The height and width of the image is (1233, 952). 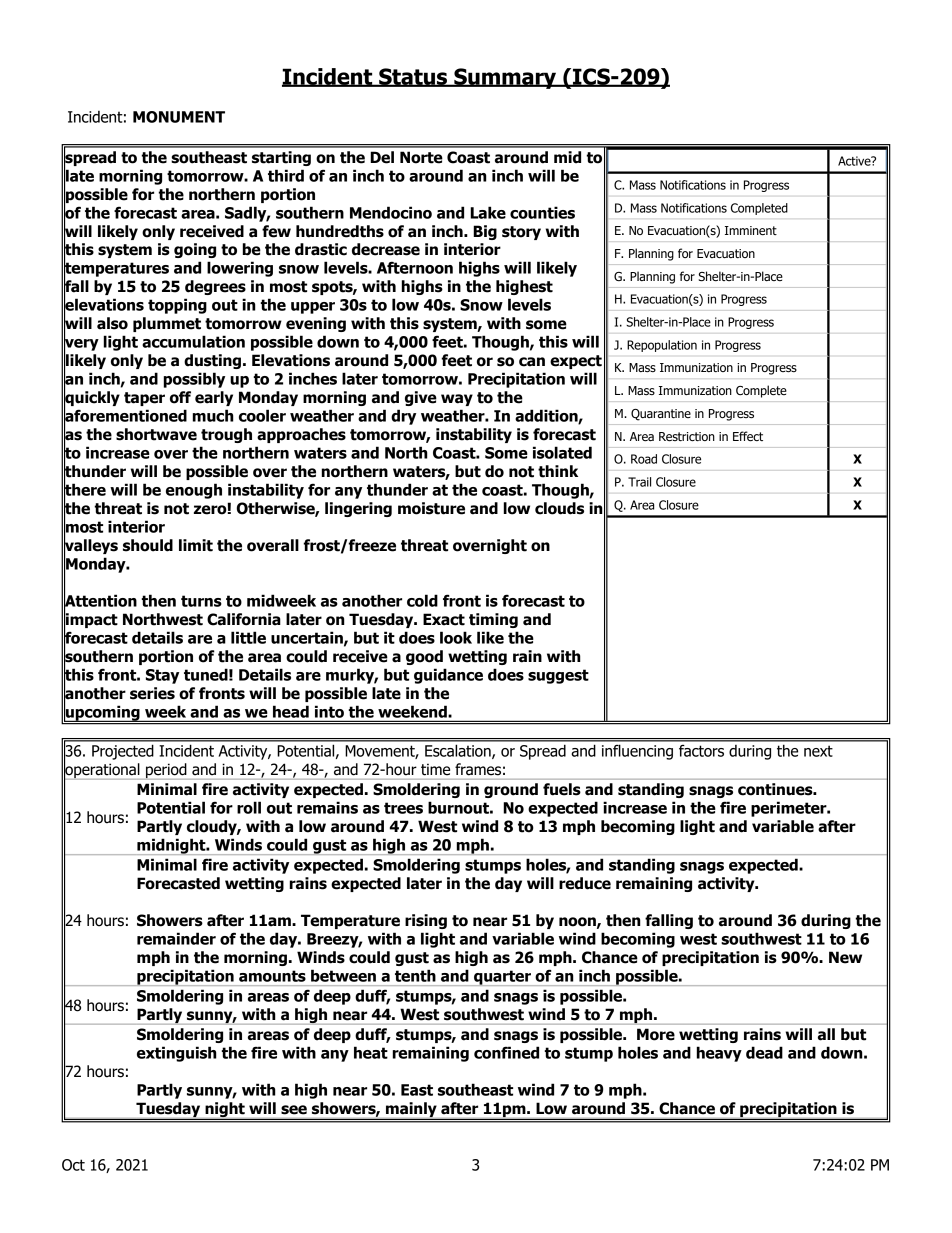 What do you see at coordinates (457, 400) in the image?
I see `way` at bounding box center [457, 400].
